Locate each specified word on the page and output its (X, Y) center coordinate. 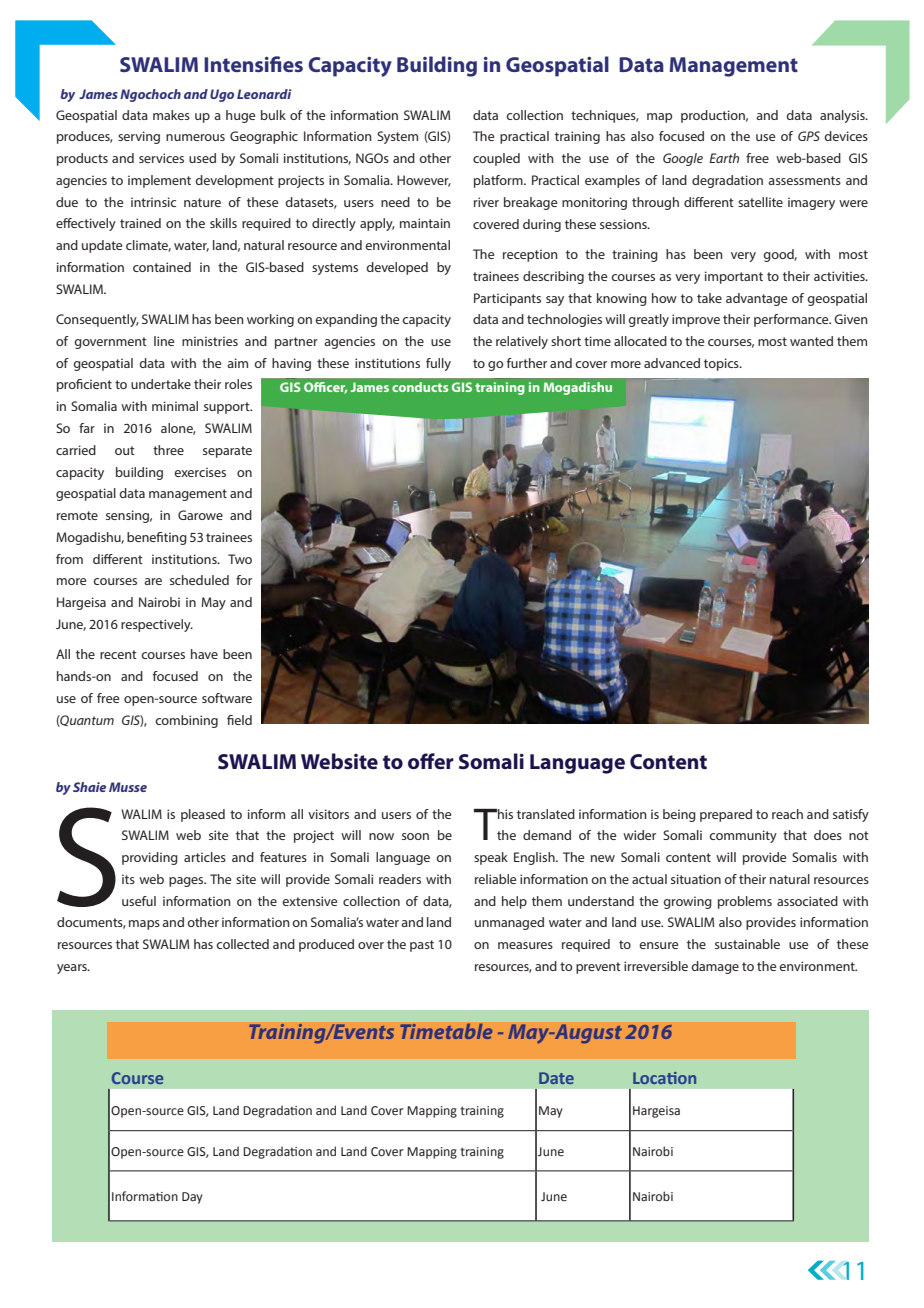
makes (171, 115)
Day (192, 1198)
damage (715, 967)
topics (722, 364)
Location (664, 1078)
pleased (203, 815)
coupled (496, 159)
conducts (420, 387)
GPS (809, 136)
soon (415, 836)
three (168, 450)
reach (787, 814)
